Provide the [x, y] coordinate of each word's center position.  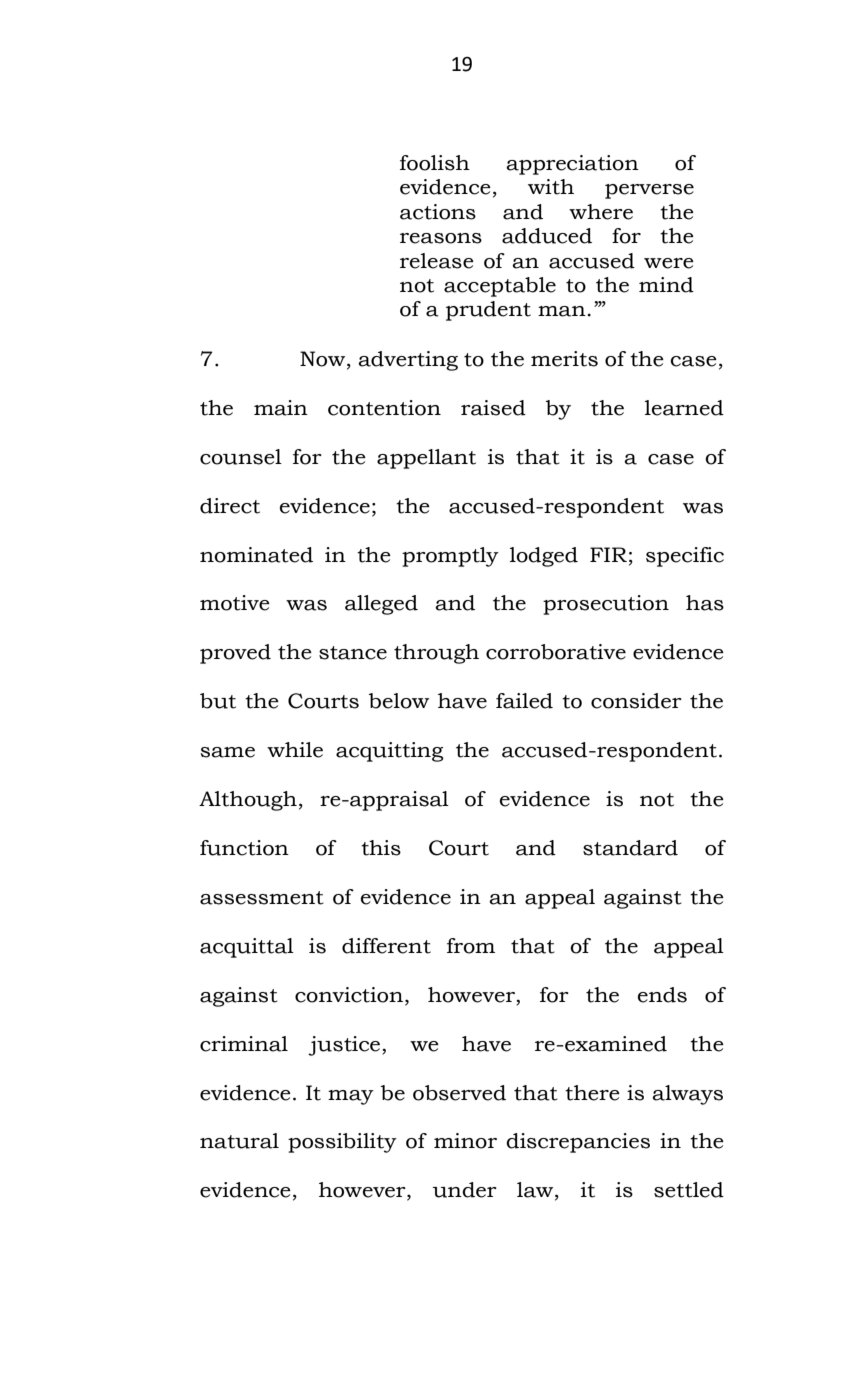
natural [239, 1141]
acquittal [247, 948]
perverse [649, 191]
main [281, 408]
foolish [435, 163]
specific [685, 557]
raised [493, 408]
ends [662, 995]
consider [636, 701]
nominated [256, 555]
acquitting [390, 752]
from [471, 946]
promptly [450, 557]
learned [684, 408]
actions [438, 212]
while [295, 750]
